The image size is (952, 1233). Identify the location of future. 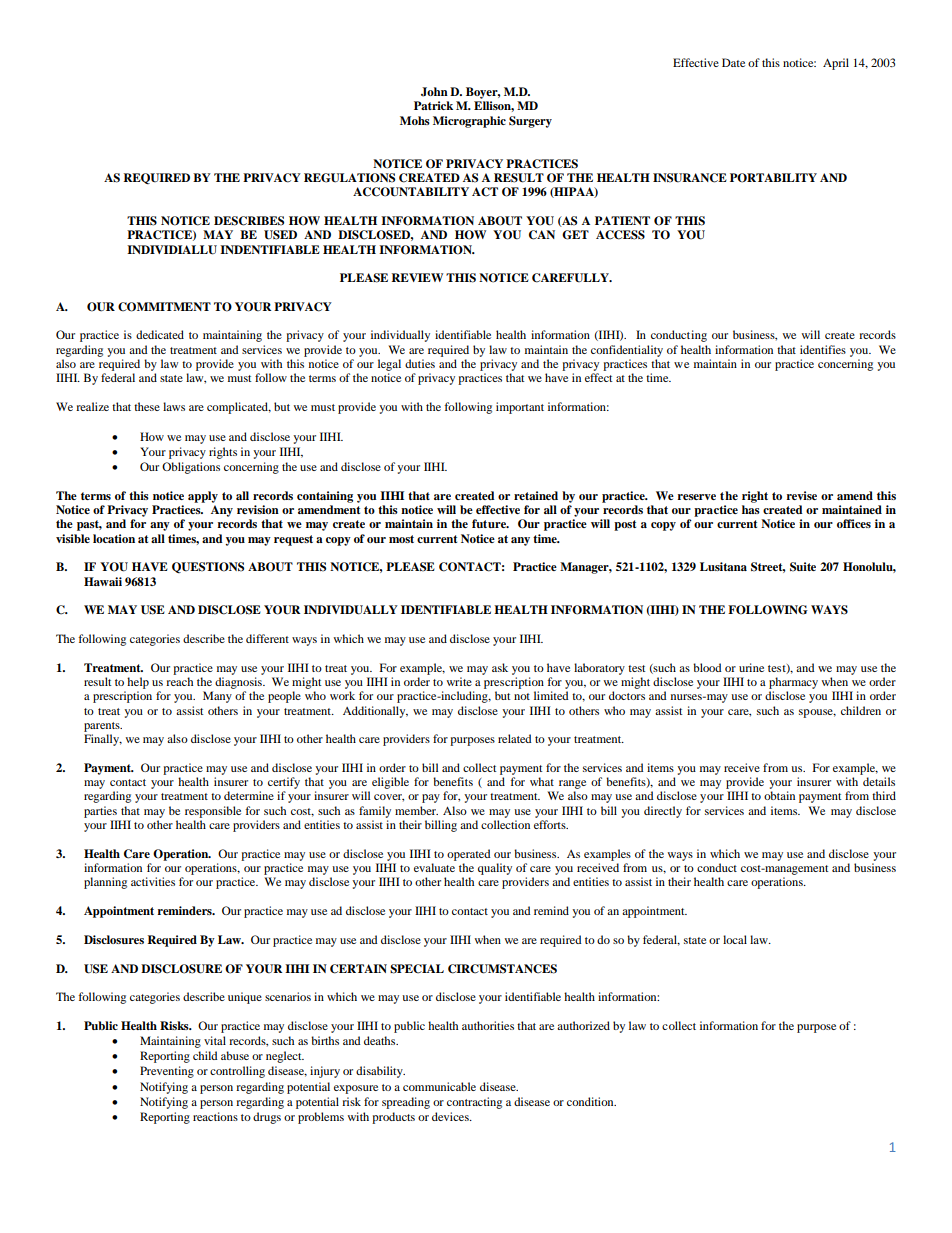
(490, 523).
